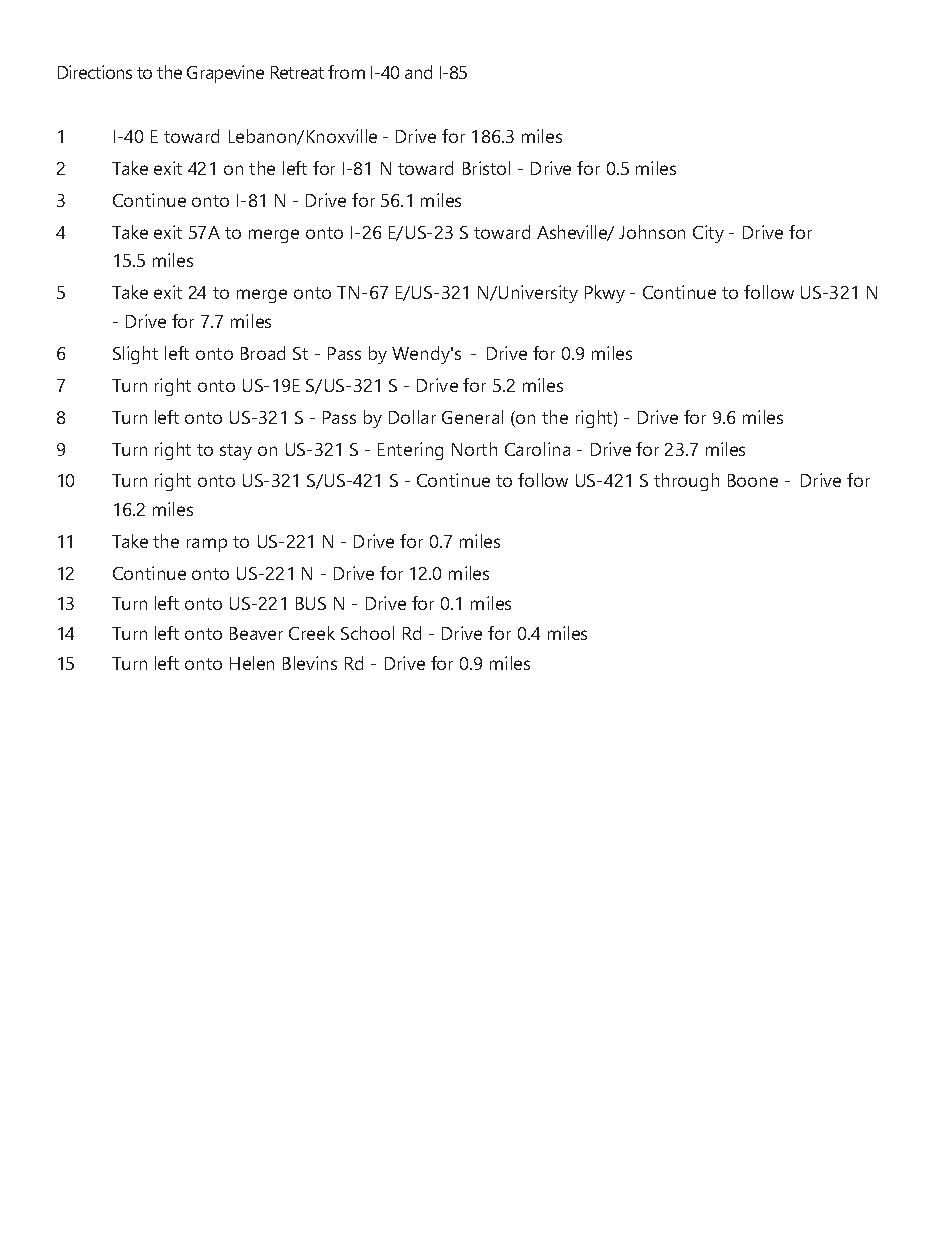 The width and height of the screenshot is (952, 1233). Describe the element at coordinates (312, 633) in the screenshot. I see `Creek` at that location.
